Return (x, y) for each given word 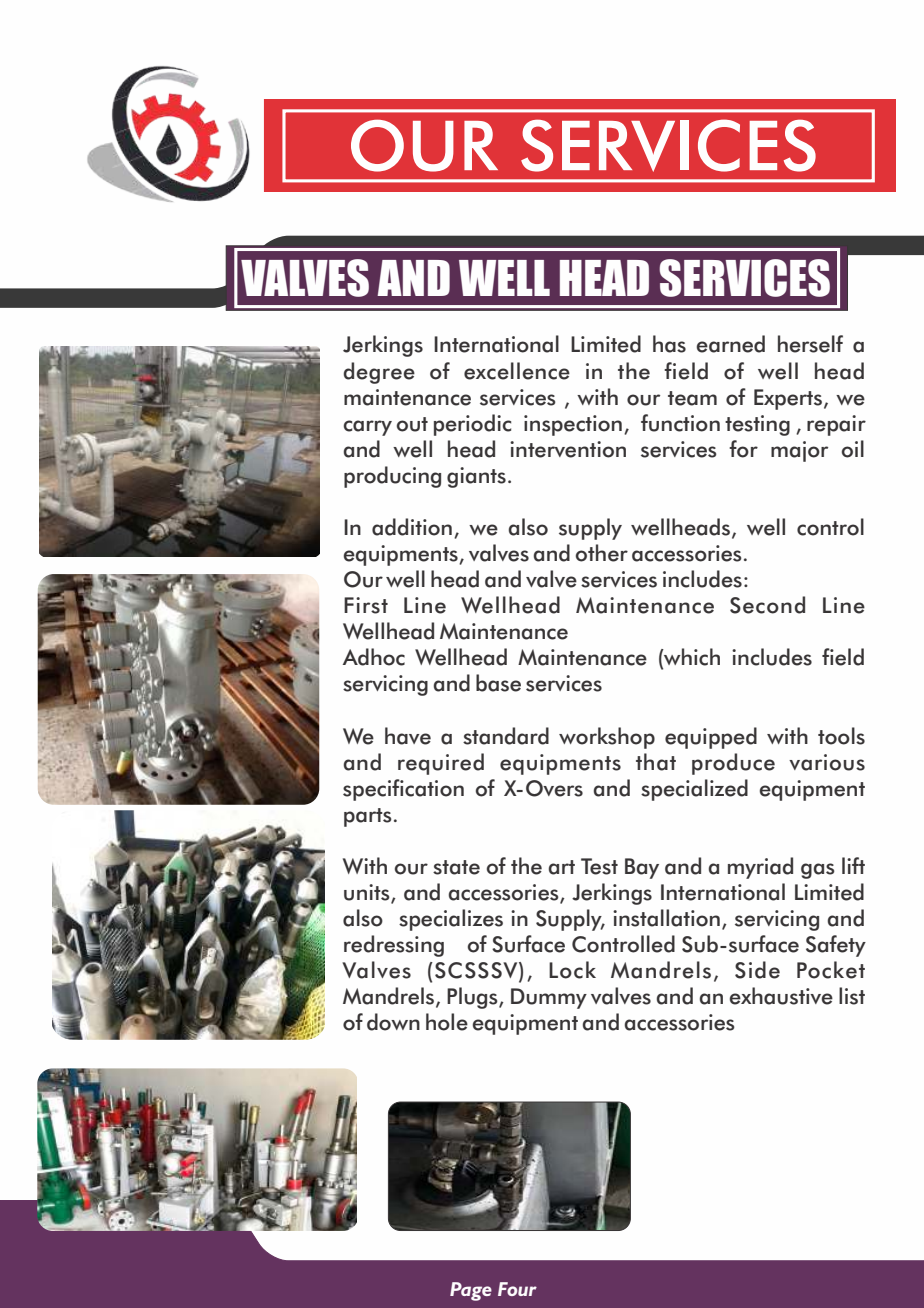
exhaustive (781, 996)
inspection (573, 425)
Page (471, 1291)
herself (810, 344)
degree (379, 373)
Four (517, 1289)
